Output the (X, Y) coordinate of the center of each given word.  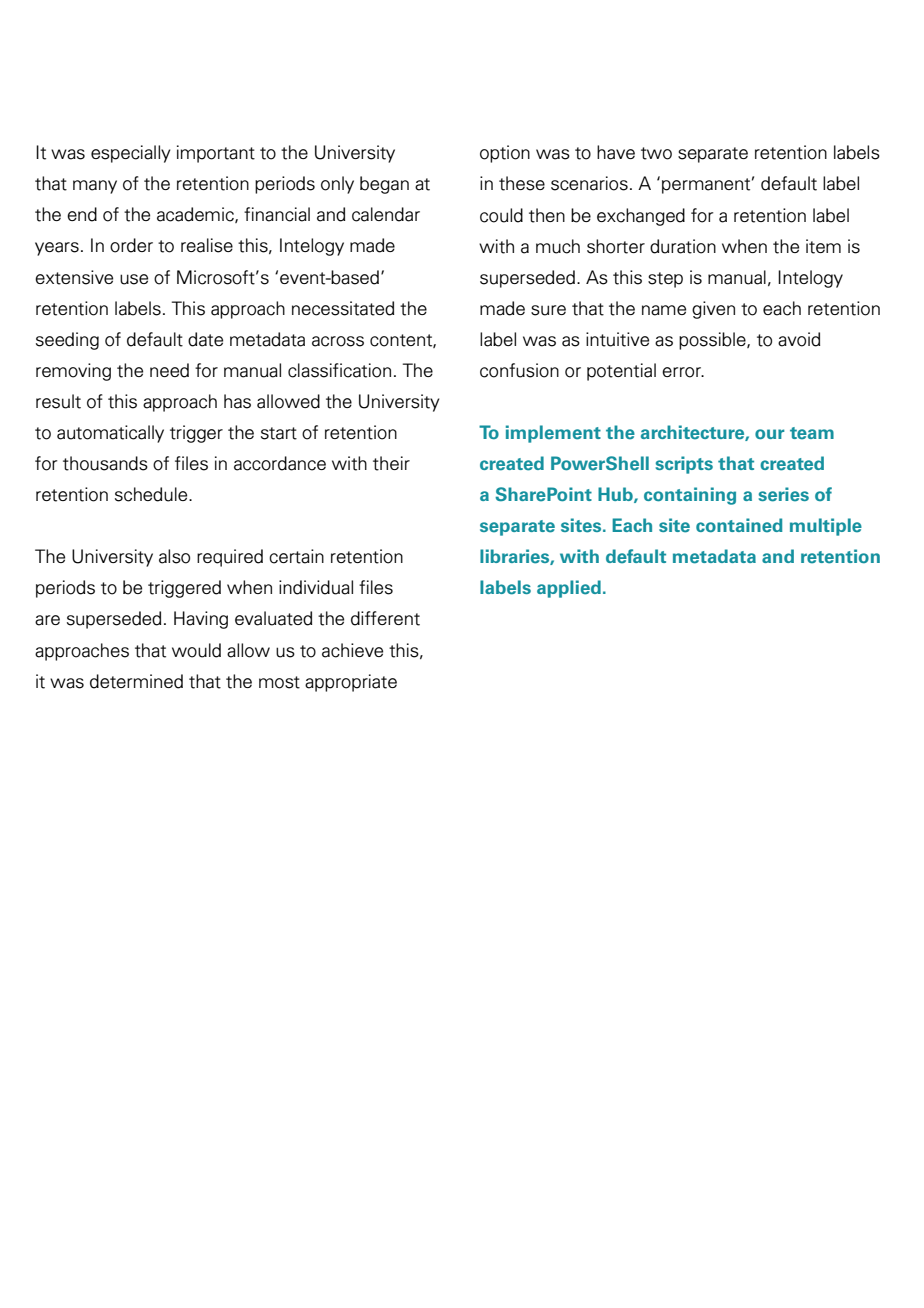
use (134, 279)
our (770, 434)
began (384, 185)
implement (553, 434)
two (656, 153)
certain (296, 556)
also (174, 556)
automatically (110, 434)
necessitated (343, 308)
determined (136, 681)
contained (739, 525)
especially (131, 154)
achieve (352, 650)
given (713, 310)
